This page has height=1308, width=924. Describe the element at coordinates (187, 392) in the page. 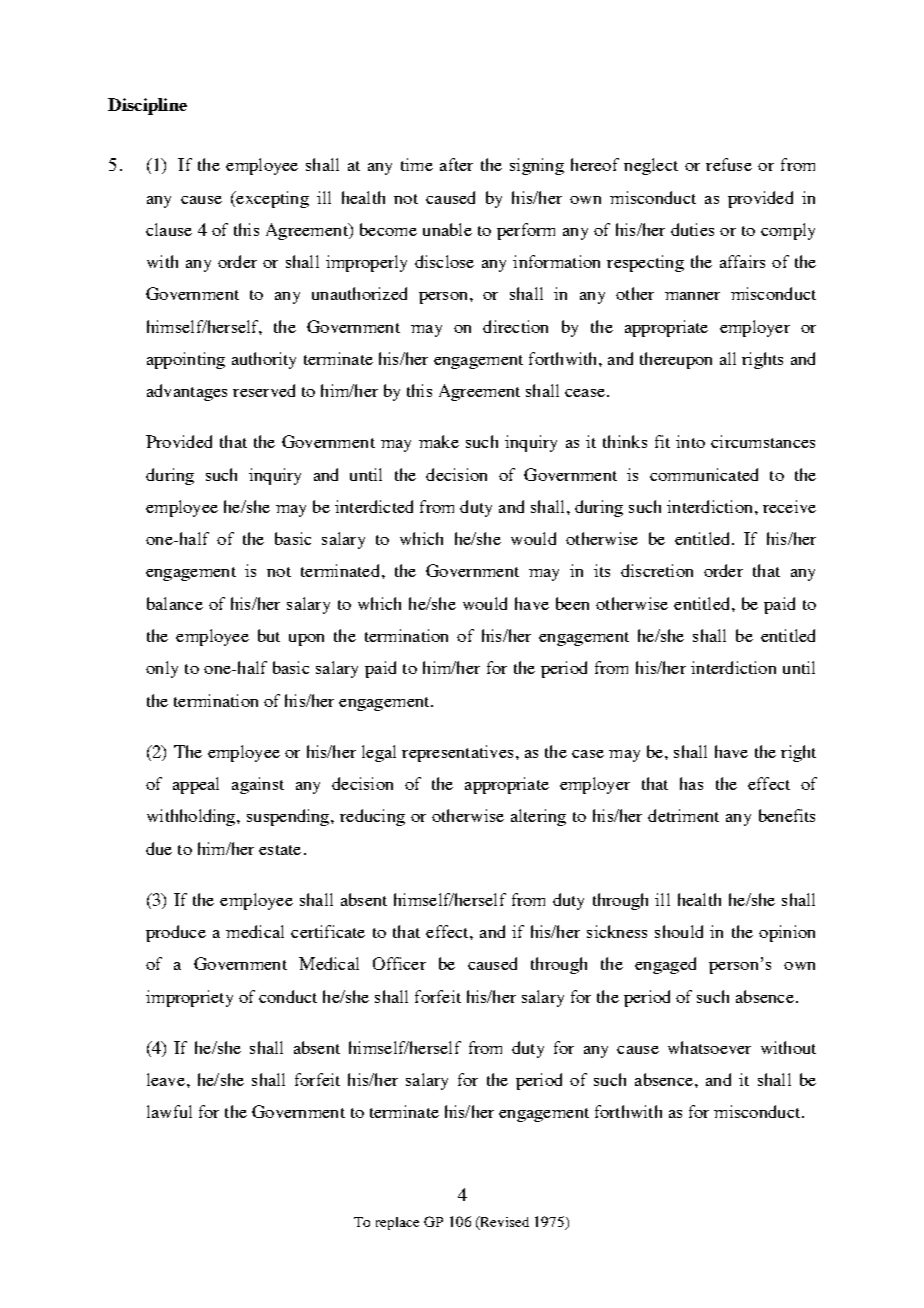

I see `advantages` at that location.
